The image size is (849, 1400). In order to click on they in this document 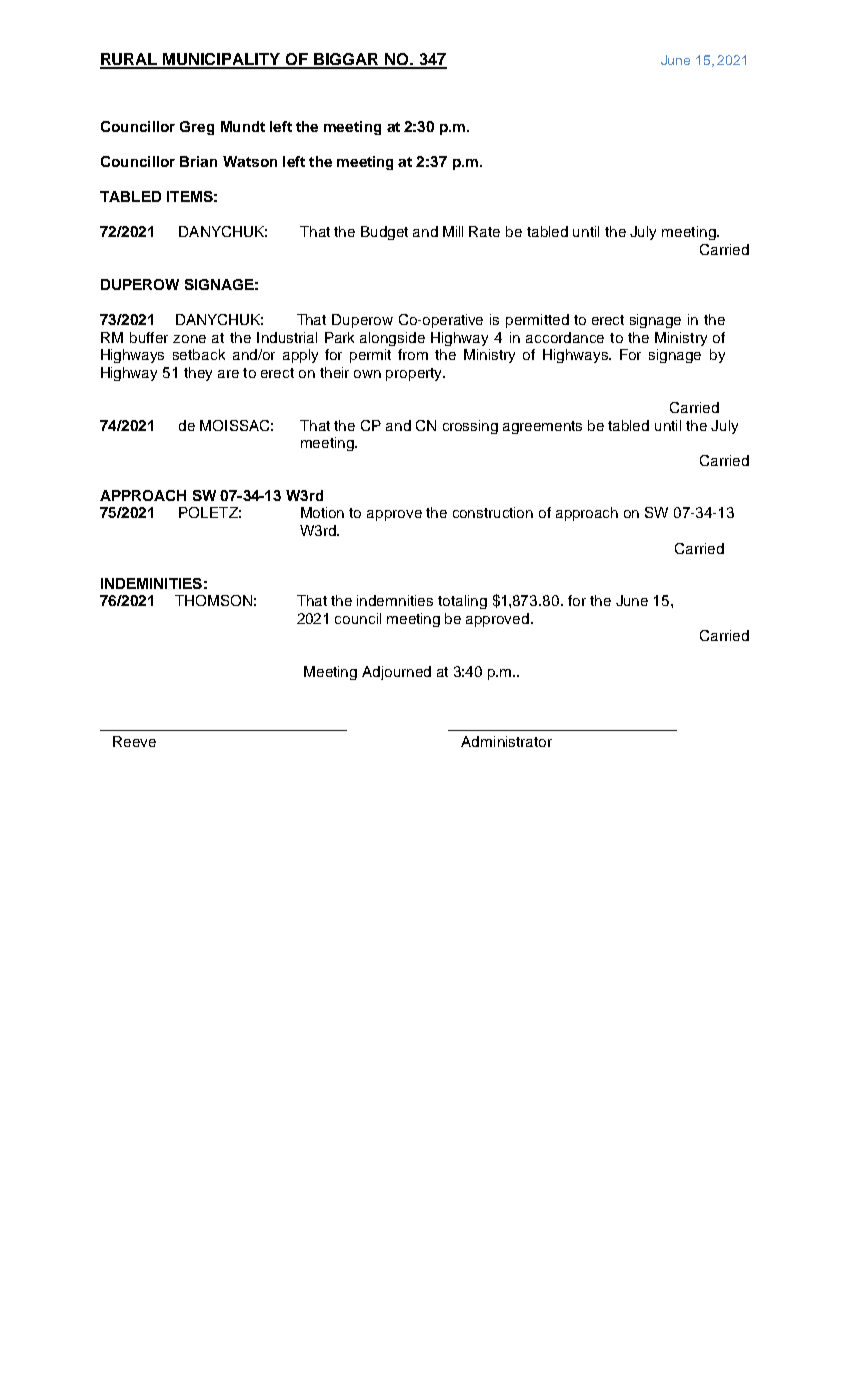, I will do `click(198, 374)`.
